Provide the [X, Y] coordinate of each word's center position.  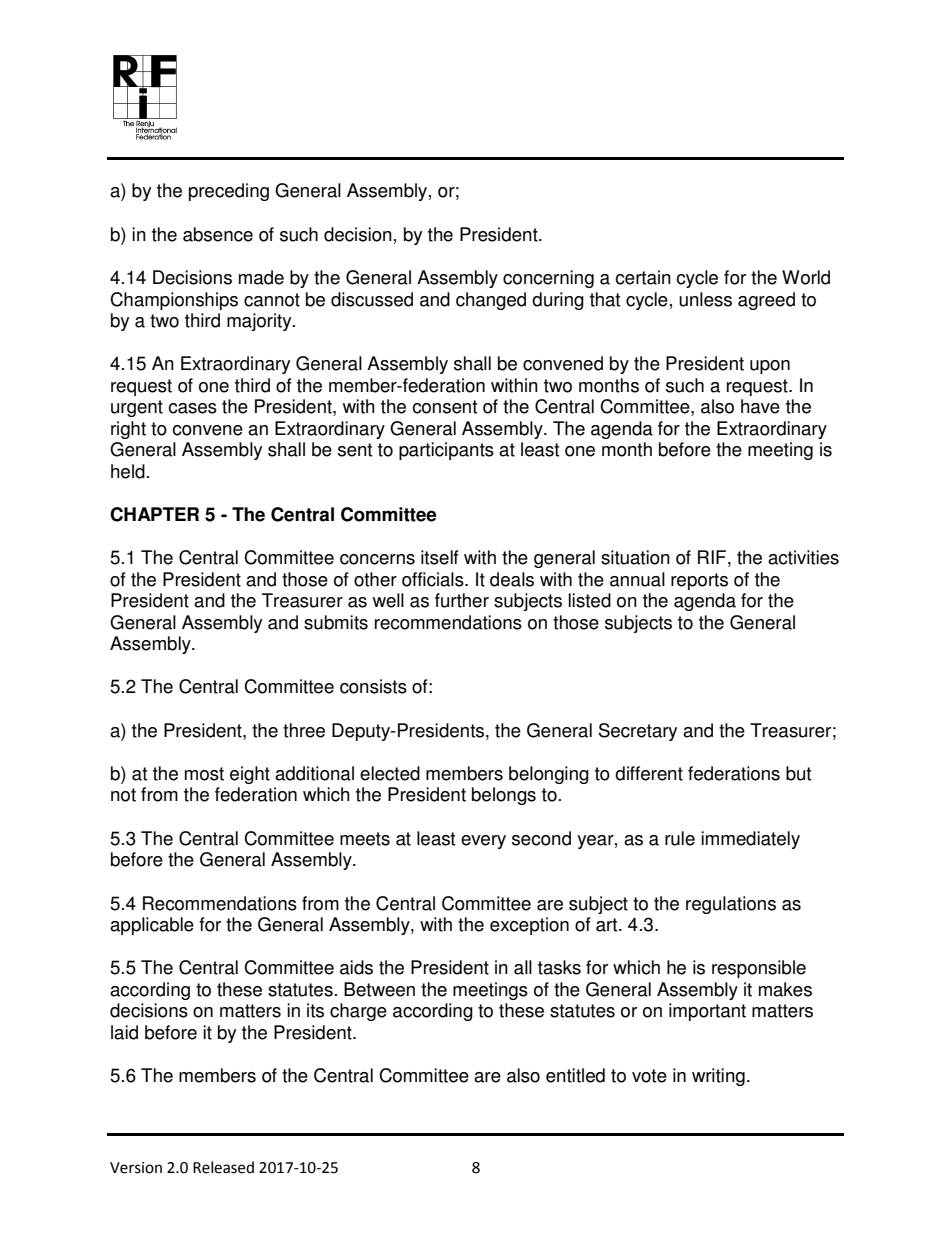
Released [223, 1167]
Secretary [638, 732]
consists [373, 686]
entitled [575, 1075]
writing [718, 1077]
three [304, 730]
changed [491, 301]
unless [705, 299]
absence [218, 234]
